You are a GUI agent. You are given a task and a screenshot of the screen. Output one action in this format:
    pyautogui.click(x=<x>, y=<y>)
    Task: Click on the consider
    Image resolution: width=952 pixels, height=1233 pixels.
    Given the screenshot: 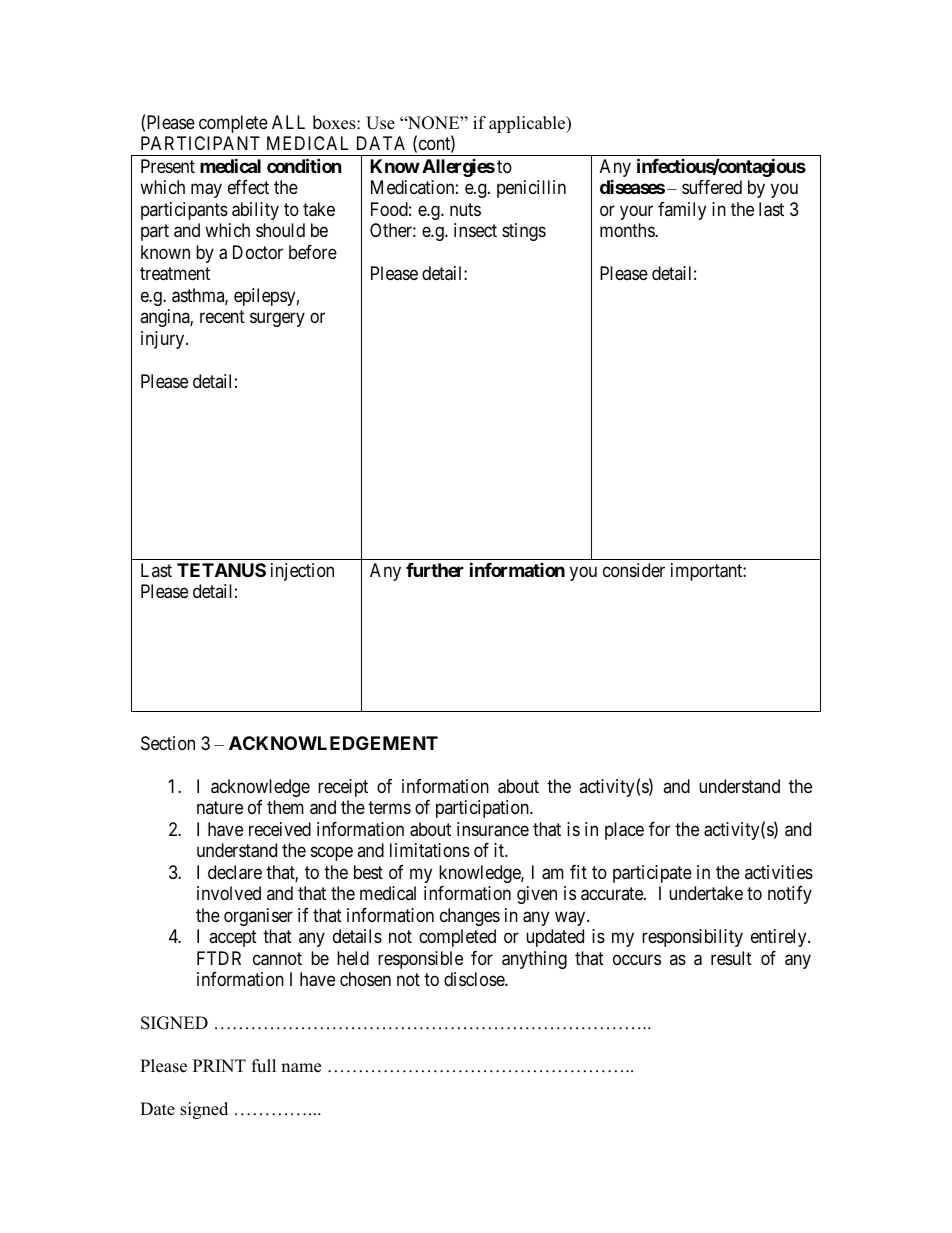 What is the action you would take?
    pyautogui.click(x=634, y=570)
